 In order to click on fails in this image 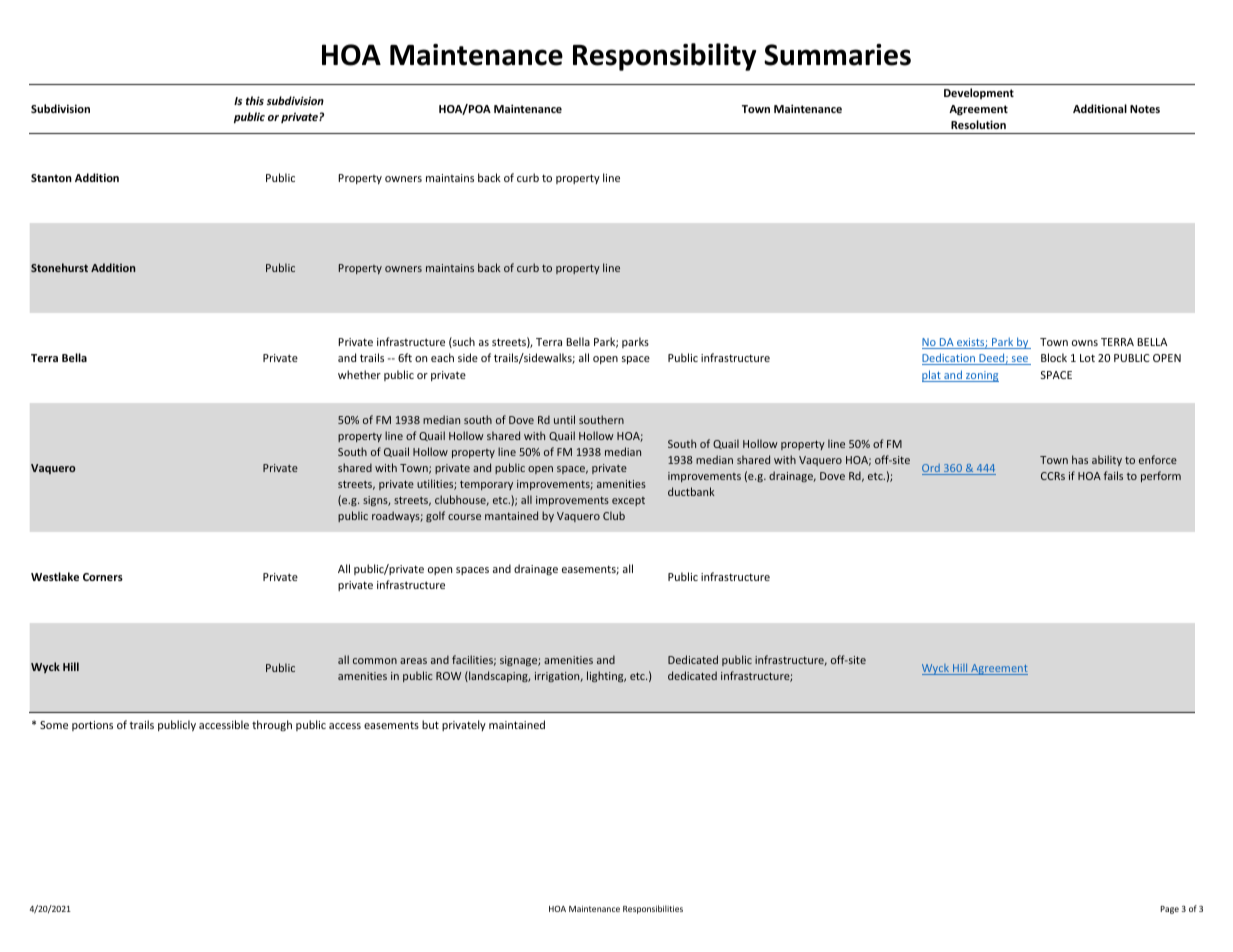, I will do `click(1113, 475)`.
